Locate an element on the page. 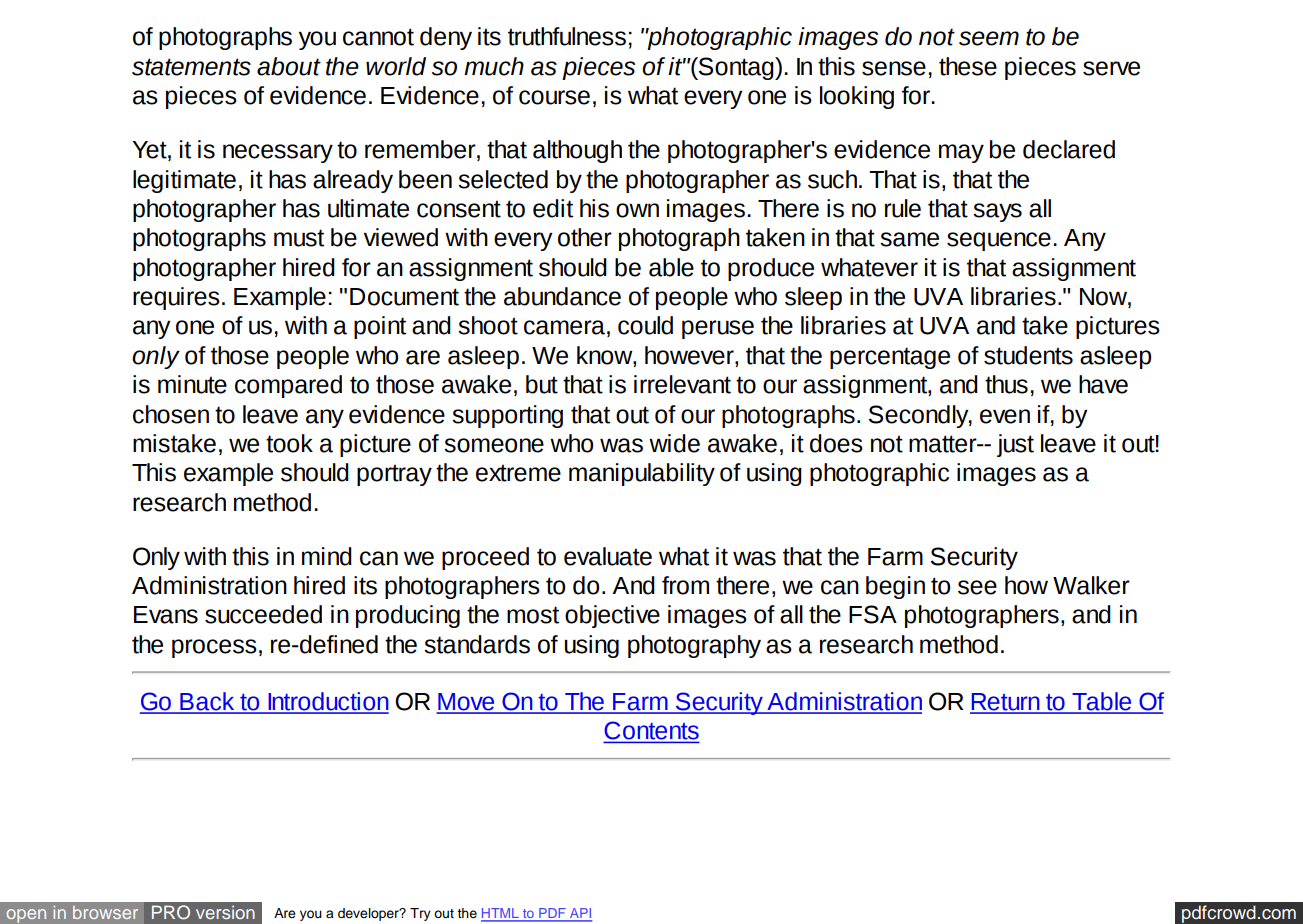 The image size is (1303, 924). browser is located at coordinates (105, 912).
